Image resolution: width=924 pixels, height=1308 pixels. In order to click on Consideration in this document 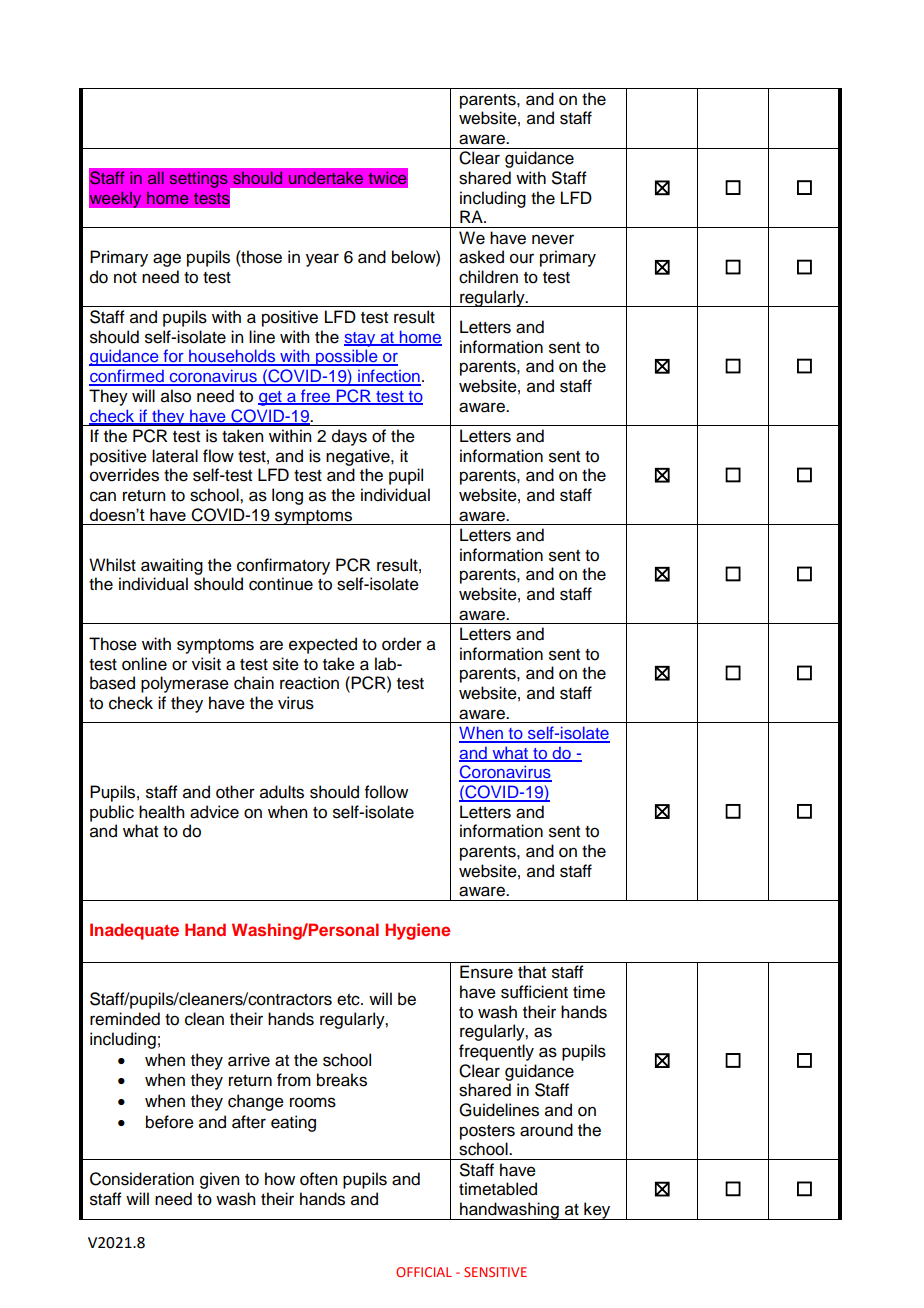, I will do `click(142, 1179)`.
